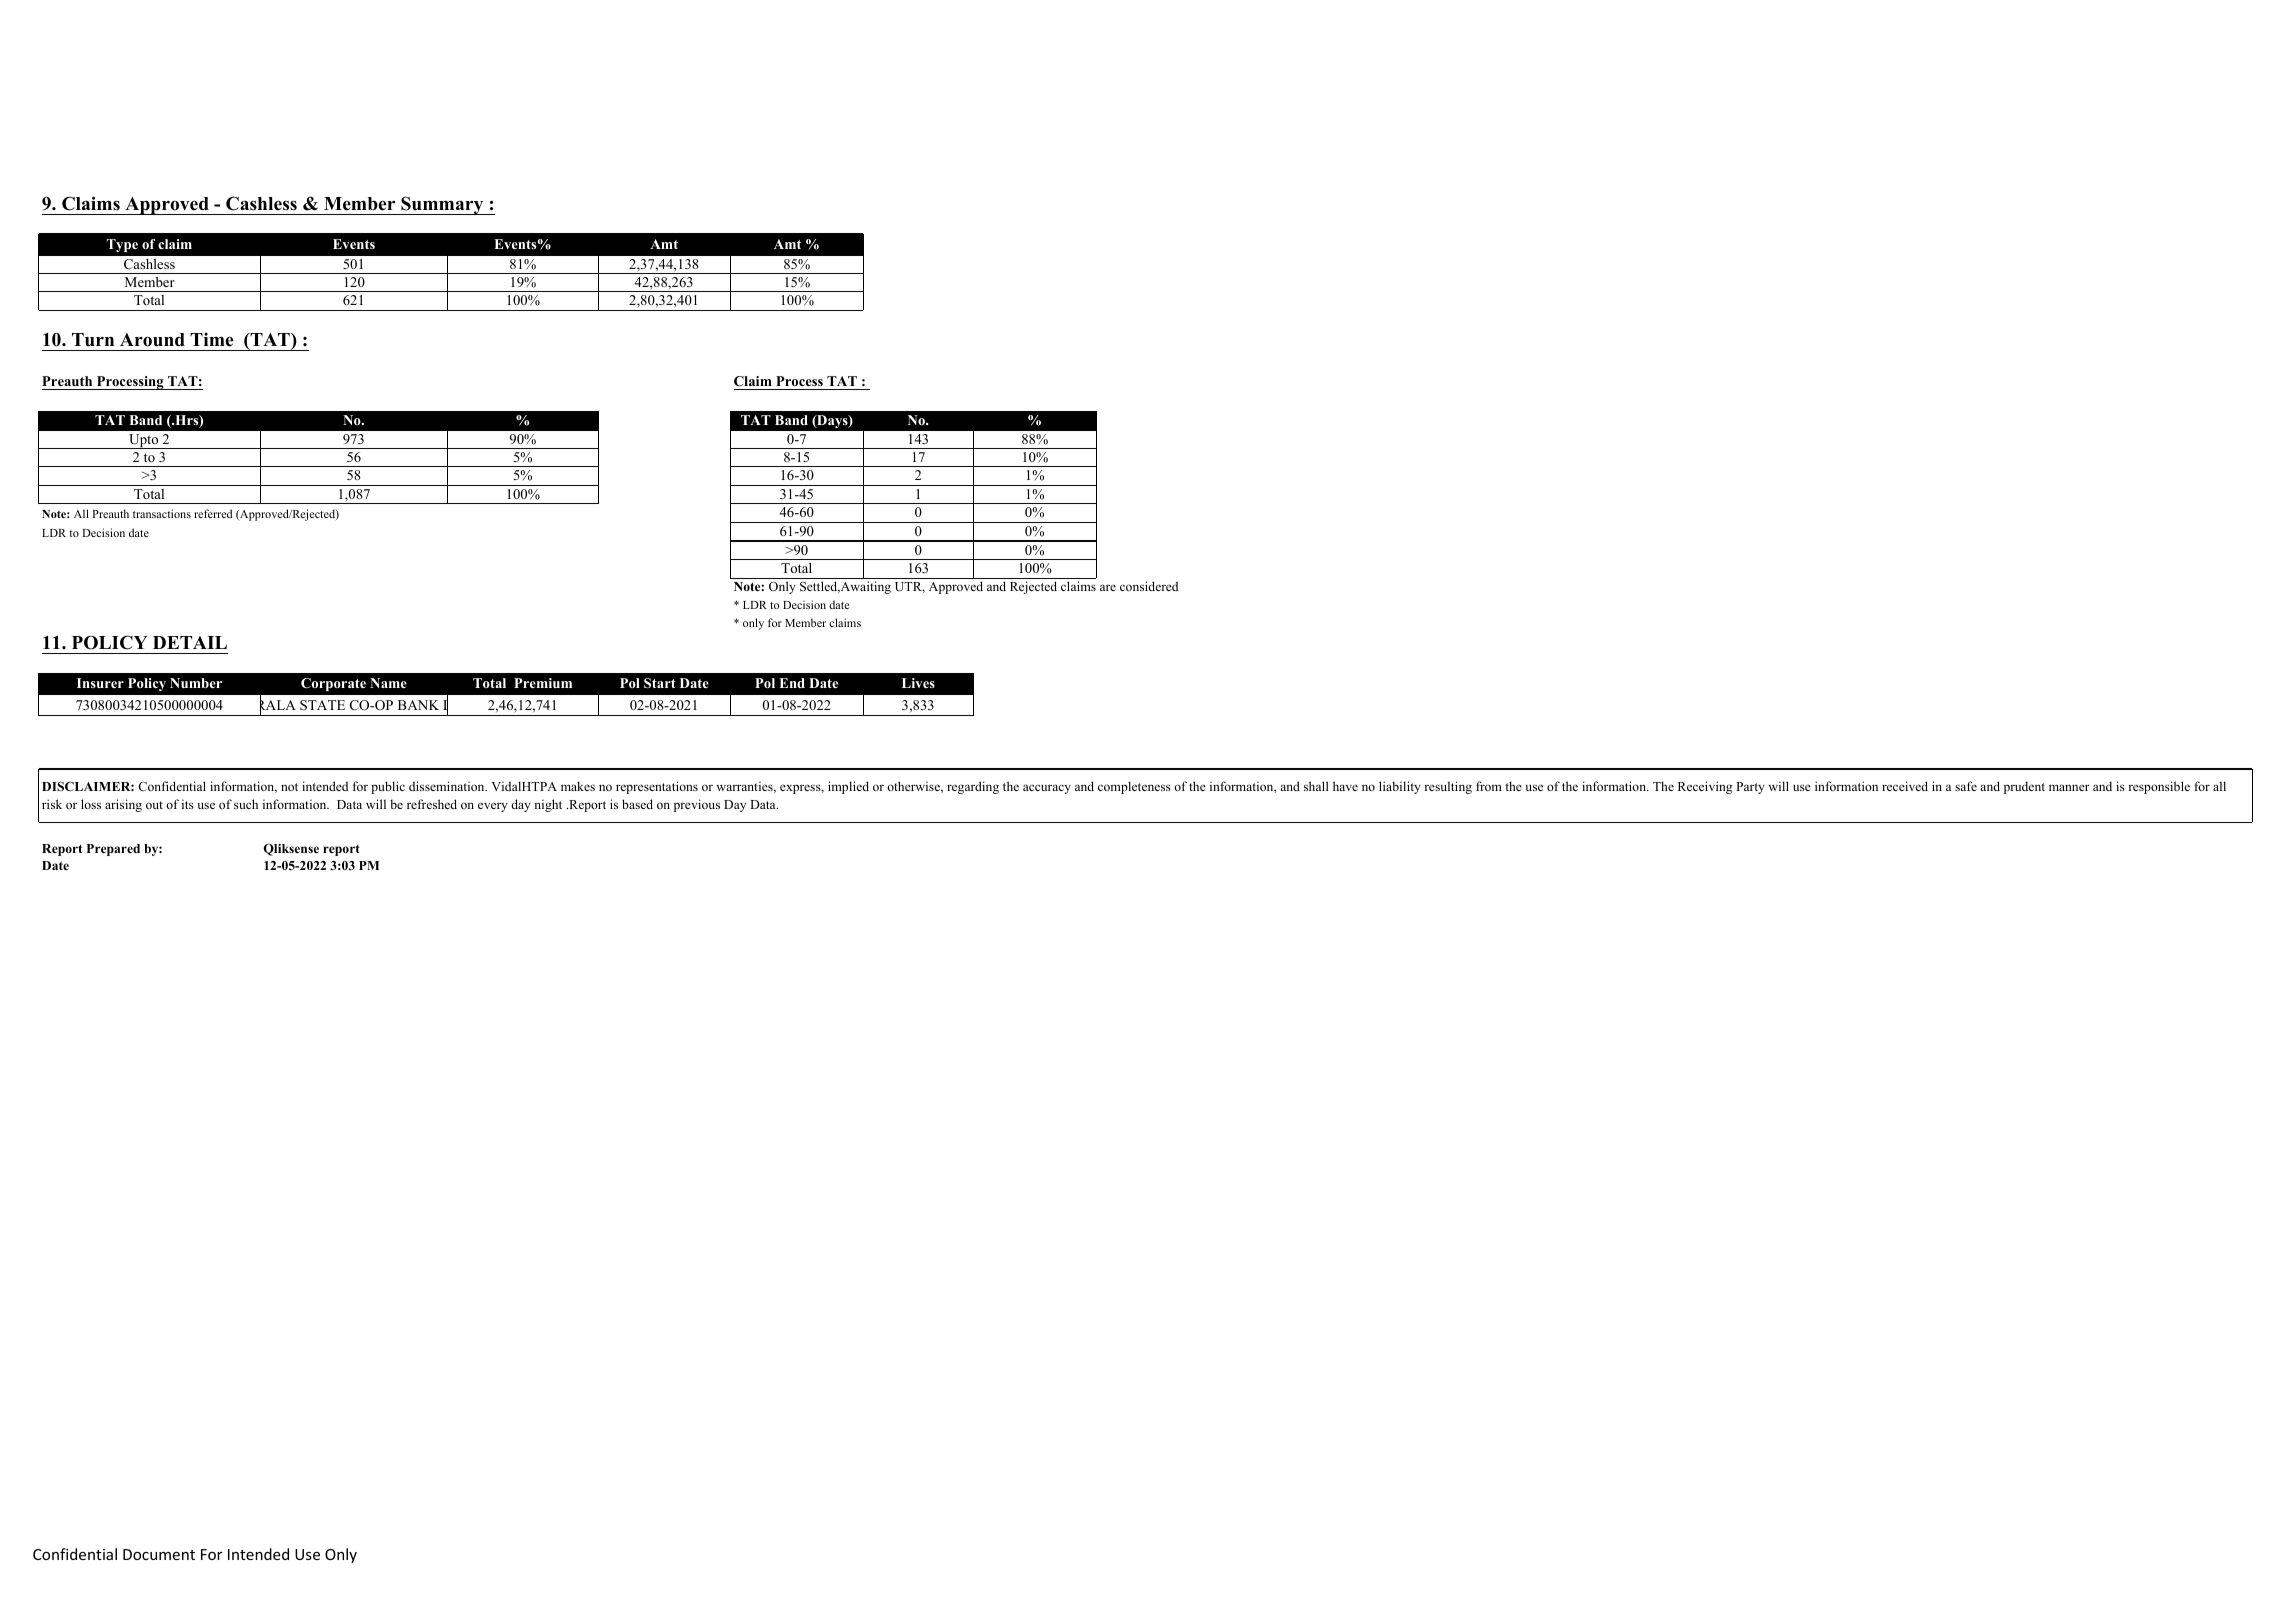  What do you see at coordinates (1966, 786) in the page?
I see `safe` at bounding box center [1966, 786].
